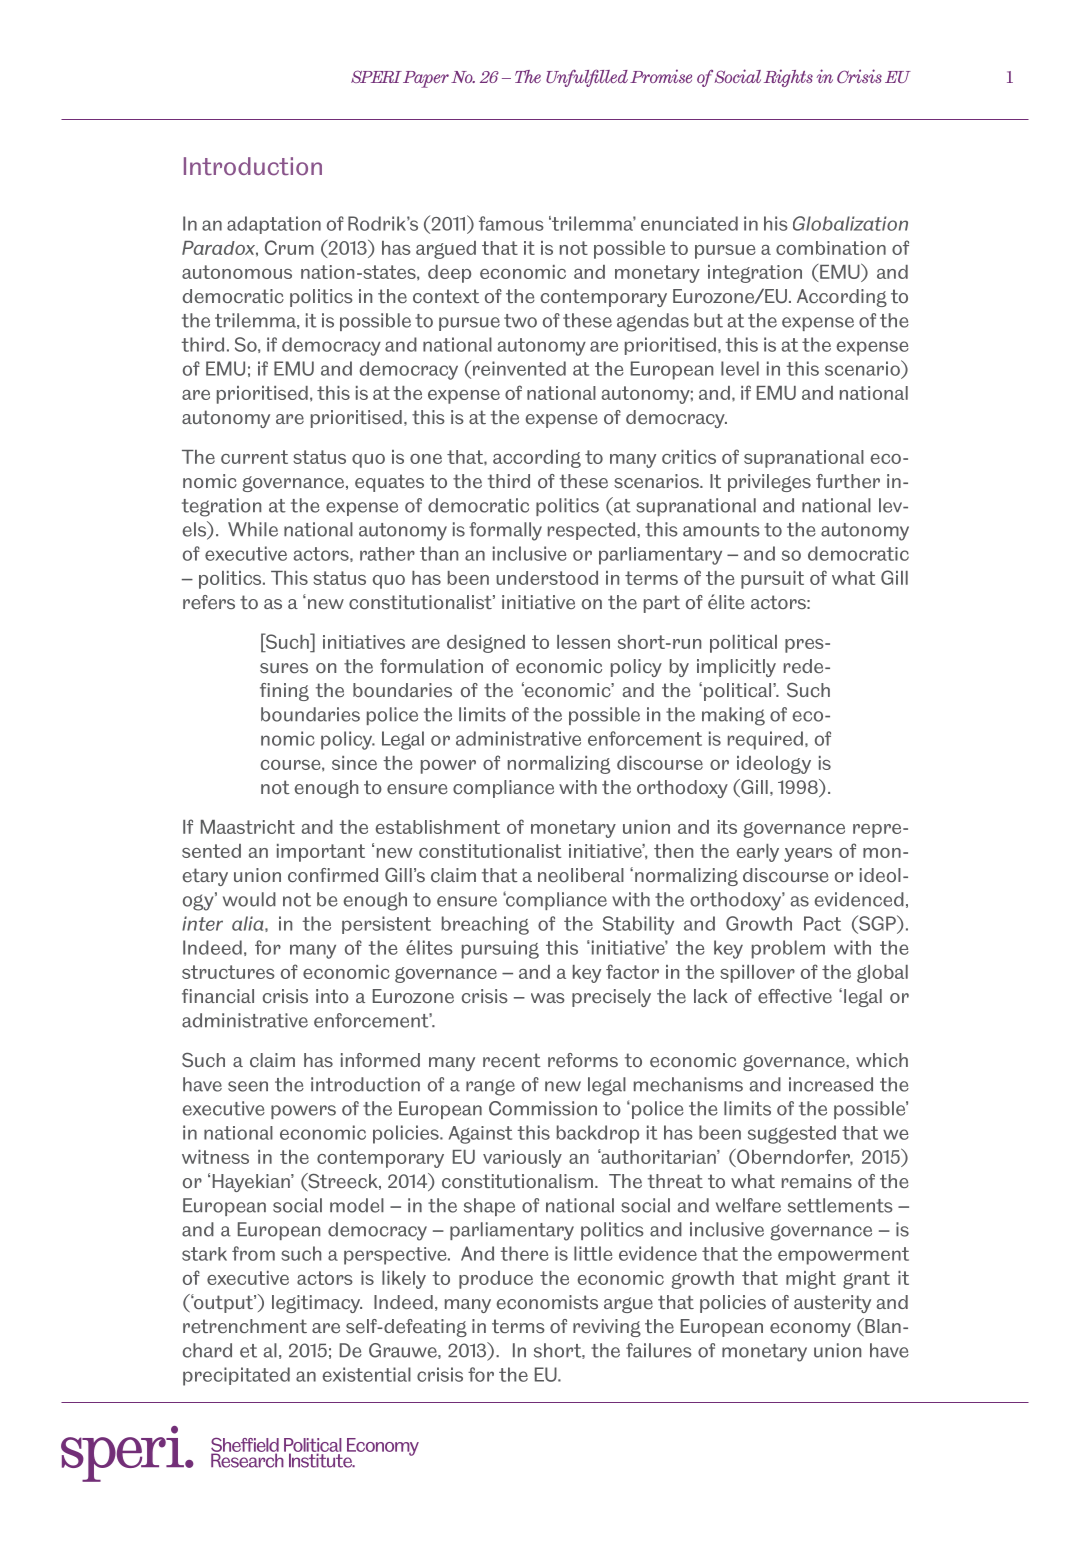 Image resolution: width=1091 pixels, height=1543 pixels. I want to click on Unfulfilled, so click(587, 78).
